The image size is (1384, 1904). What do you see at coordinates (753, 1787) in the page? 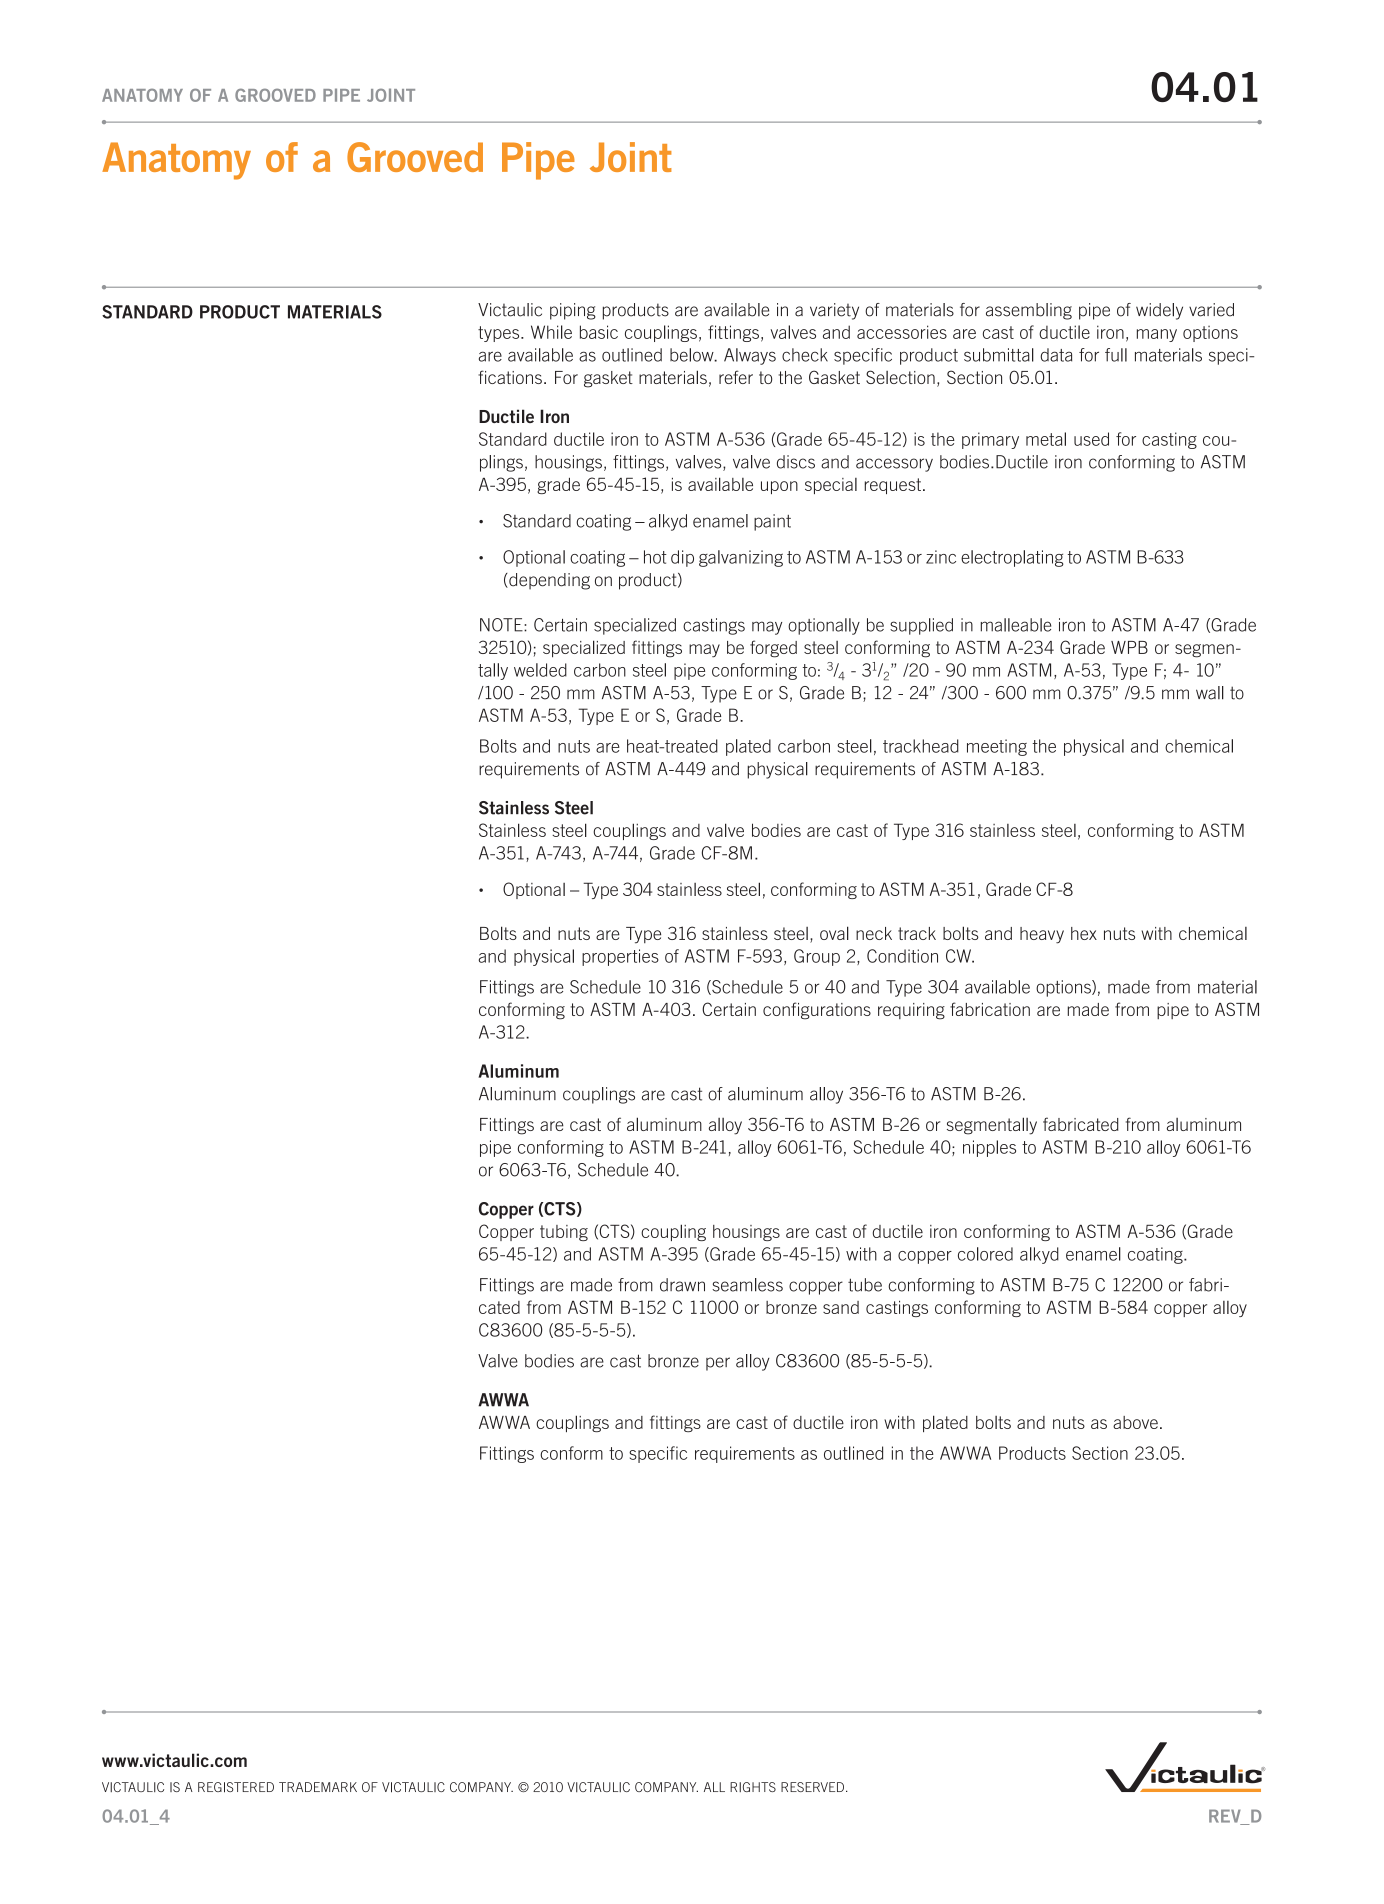
I see `RIGHTS` at bounding box center [753, 1787].
